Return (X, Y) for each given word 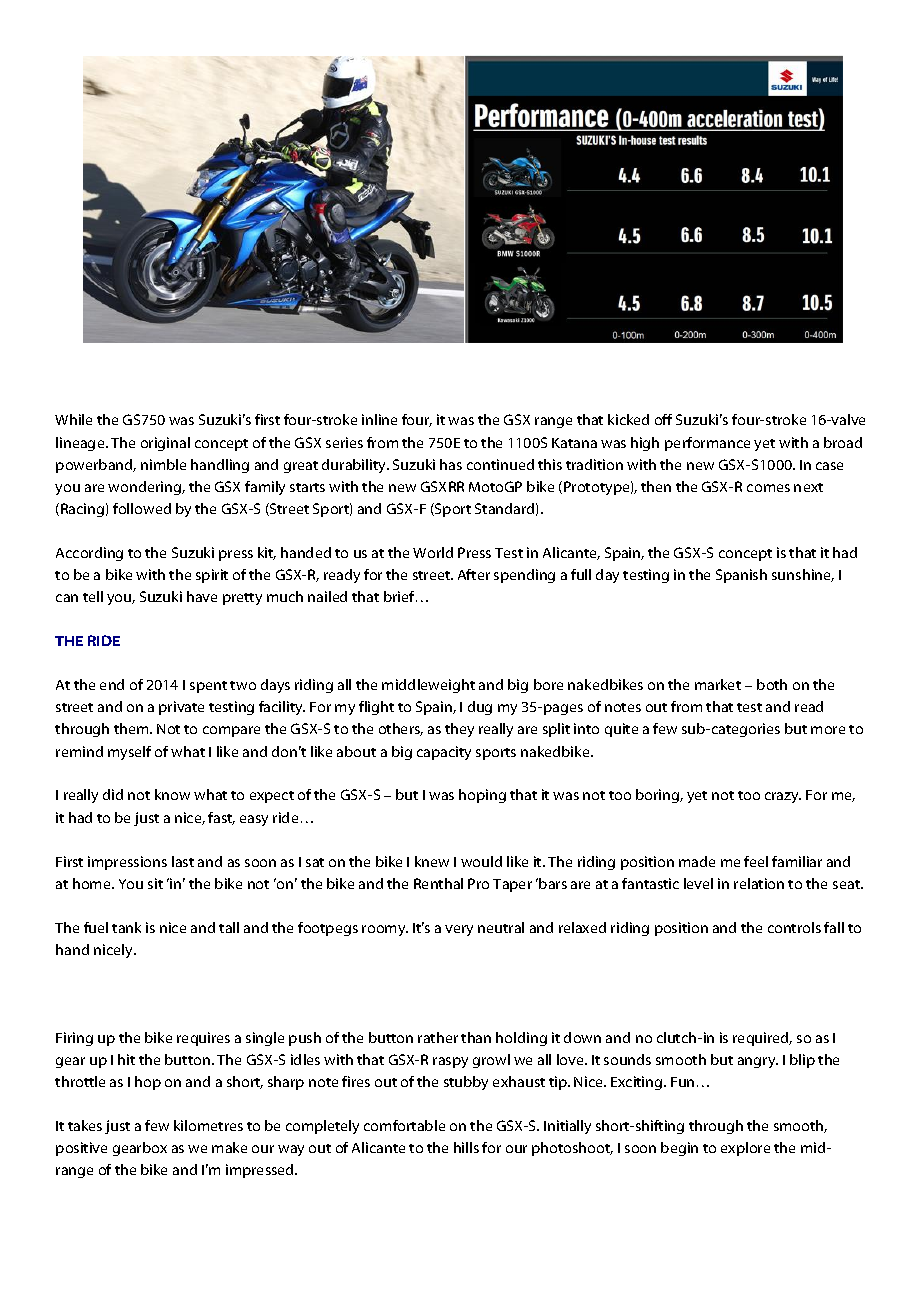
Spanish (741, 576)
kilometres (208, 1125)
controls (794, 927)
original (165, 444)
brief (400, 596)
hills (466, 1147)
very (459, 930)
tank (126, 927)
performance (707, 444)
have (202, 596)
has (451, 464)
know (172, 794)
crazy (783, 797)
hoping (482, 796)
